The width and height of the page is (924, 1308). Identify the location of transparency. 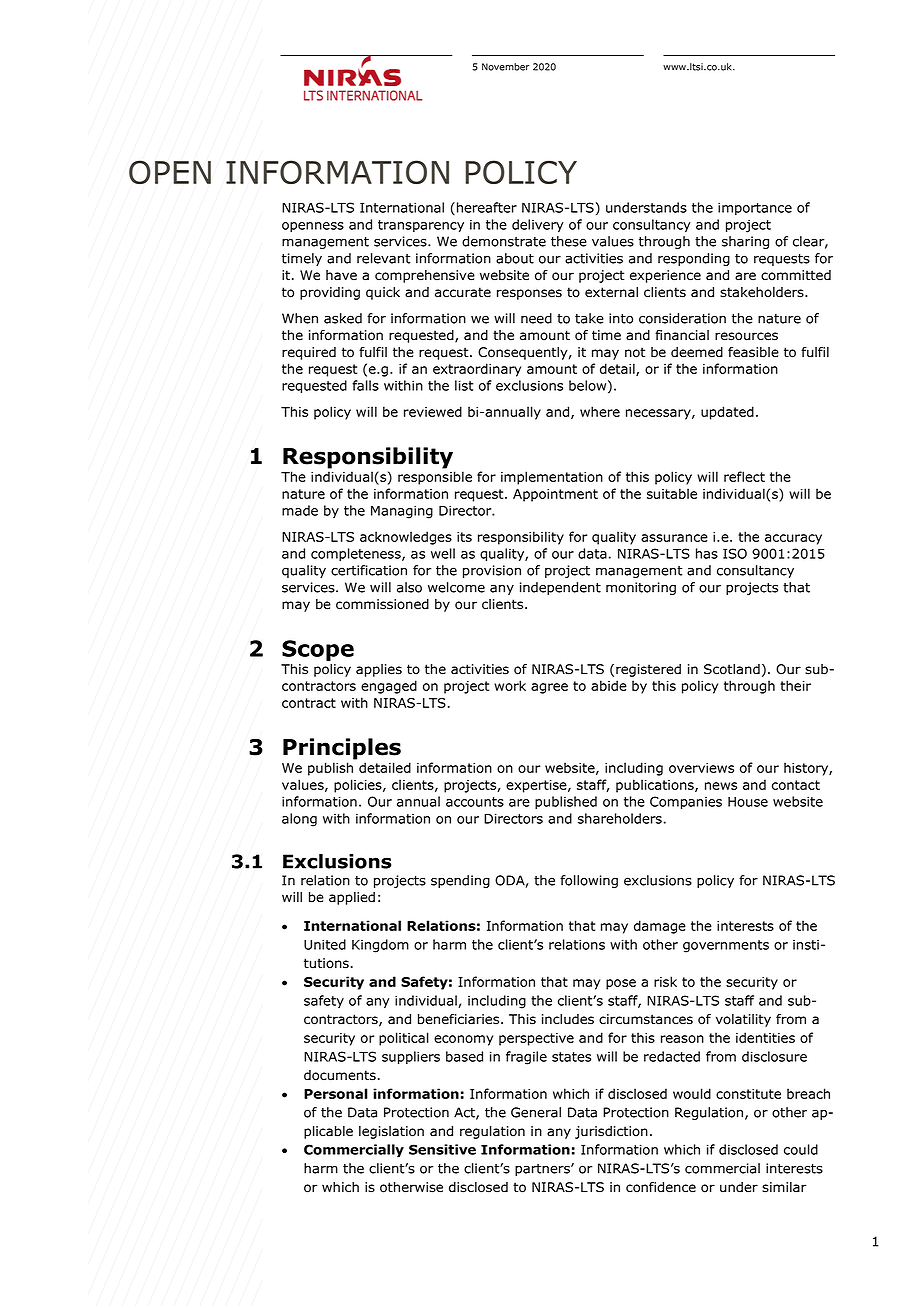
(421, 226).
